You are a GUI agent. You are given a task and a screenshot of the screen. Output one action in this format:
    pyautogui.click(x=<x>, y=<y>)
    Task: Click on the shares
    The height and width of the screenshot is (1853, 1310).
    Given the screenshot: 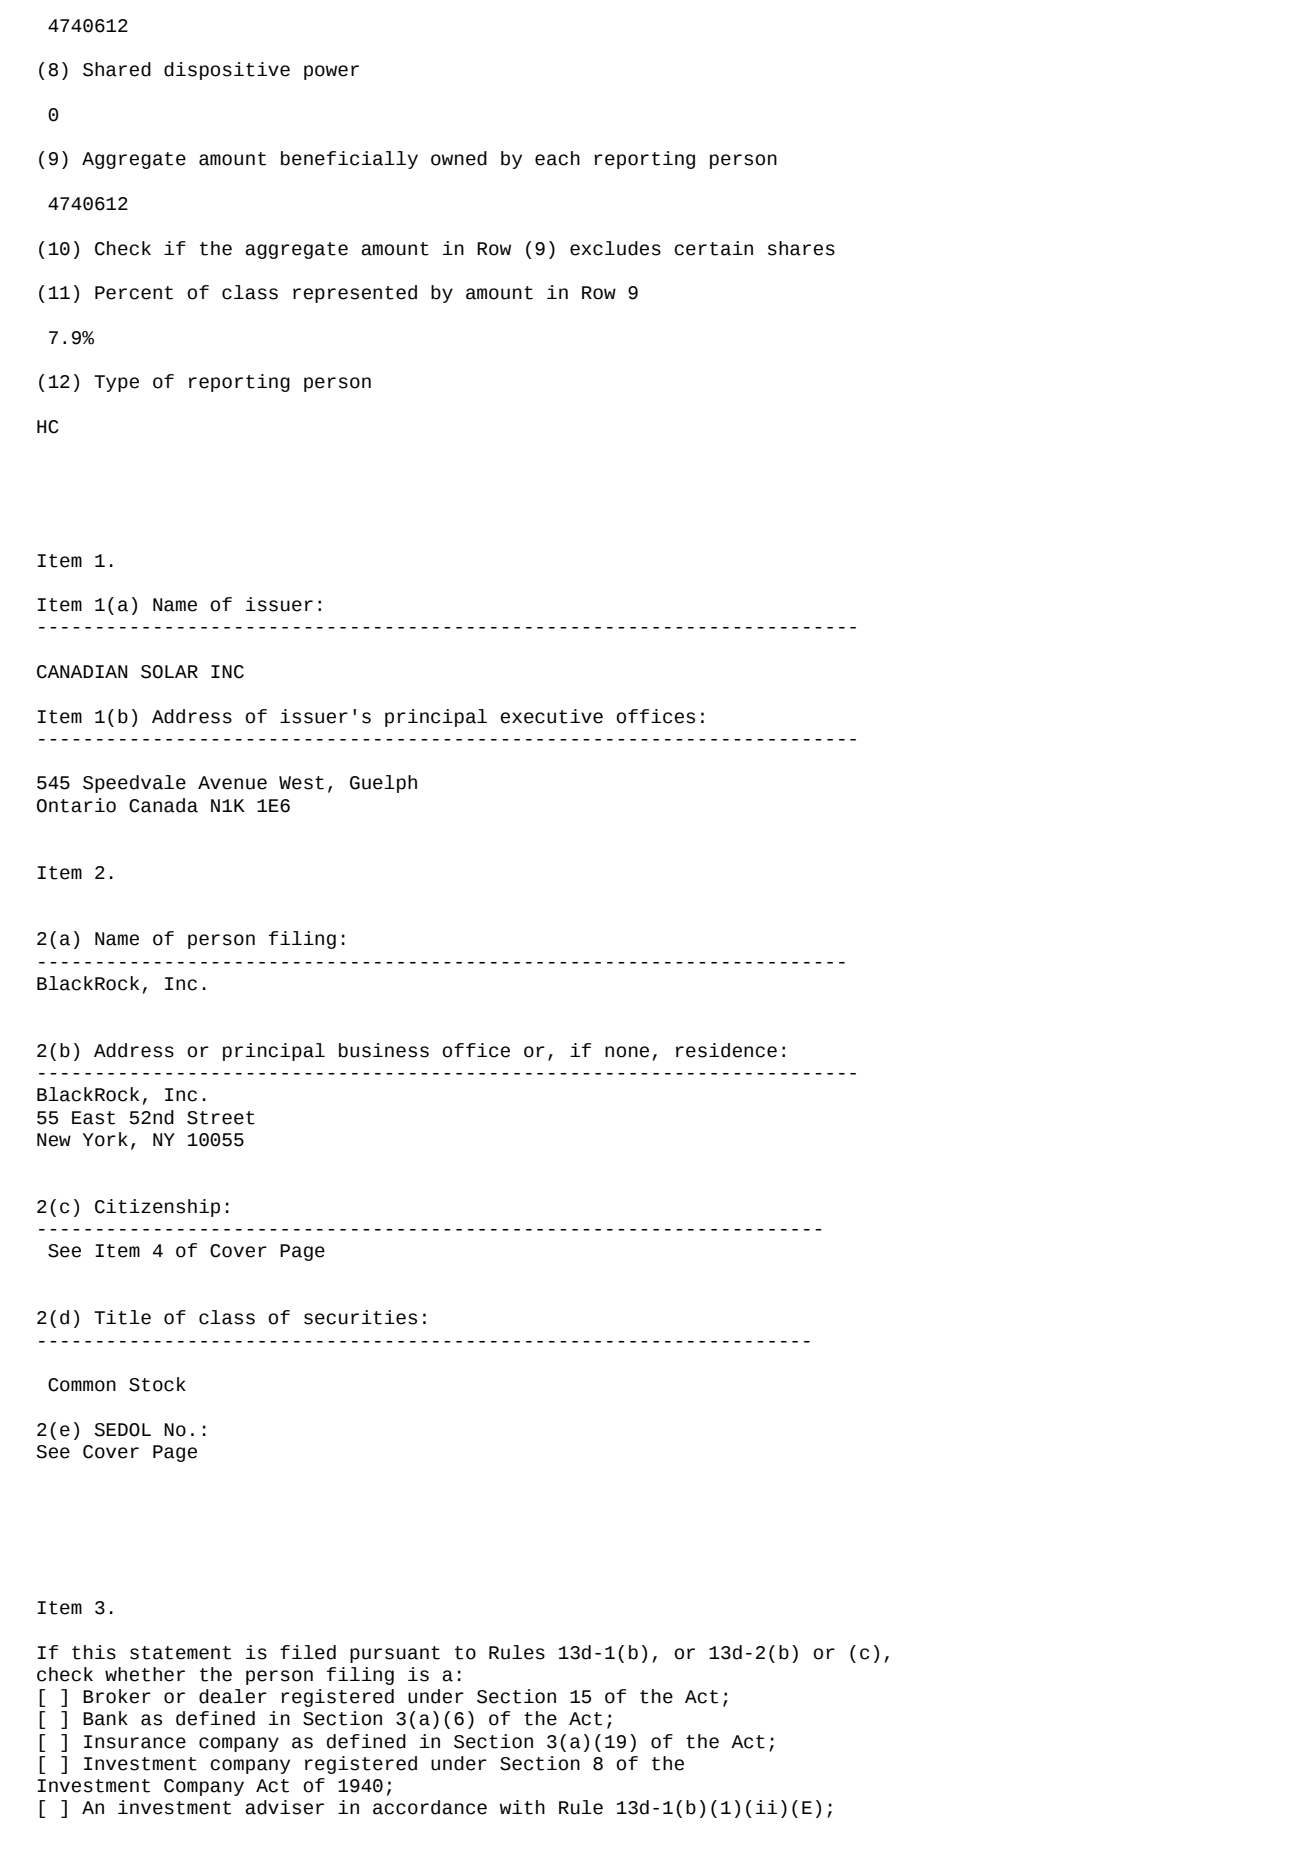 What is the action you would take?
    pyautogui.click(x=801, y=248)
